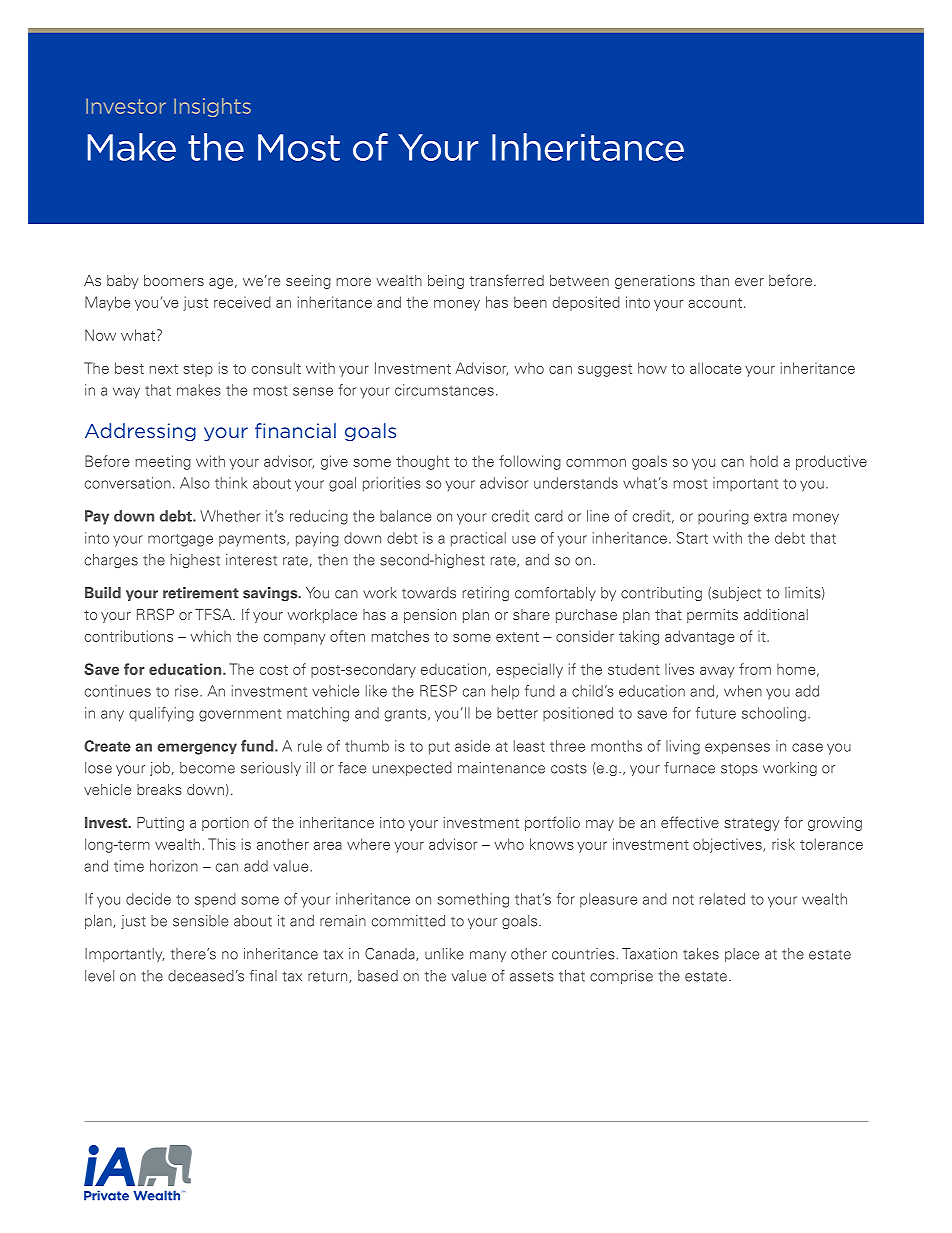 This page has height=1233, width=952. What do you see at coordinates (506, 280) in the page?
I see `transferred` at bounding box center [506, 280].
